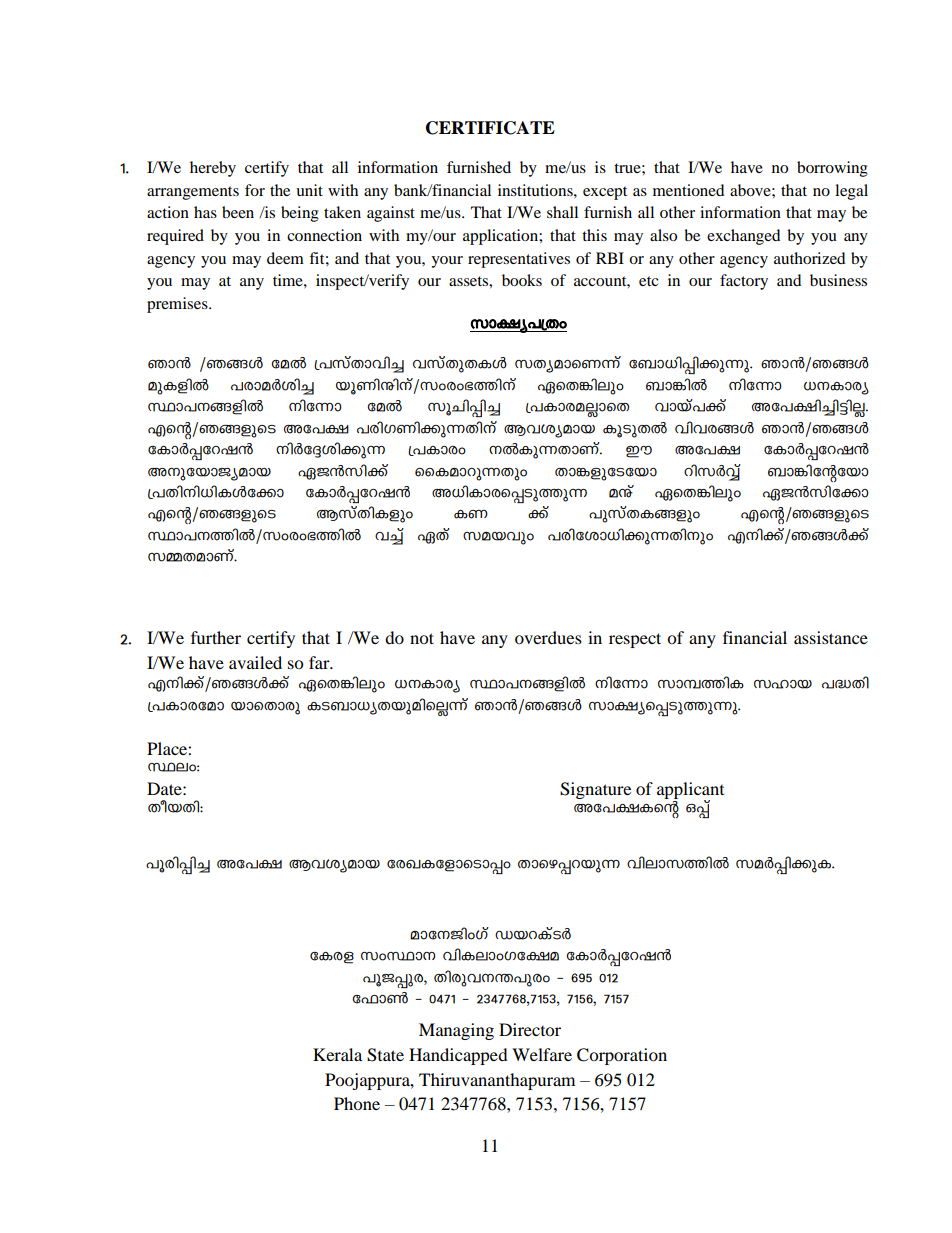 The image size is (952, 1233). I want to click on books, so click(522, 280).
